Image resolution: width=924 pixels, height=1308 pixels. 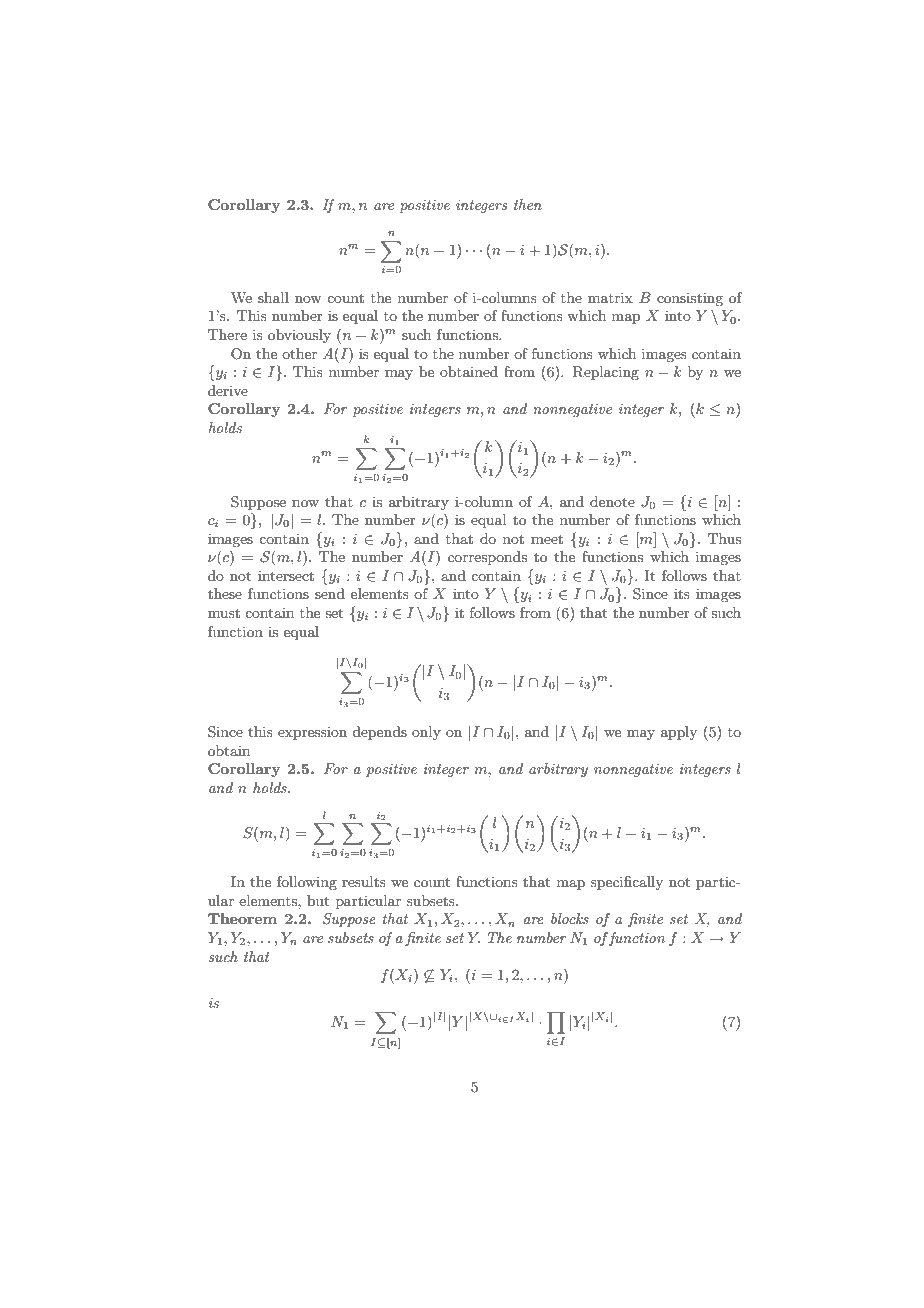 I want to click on intersect, so click(x=286, y=575).
